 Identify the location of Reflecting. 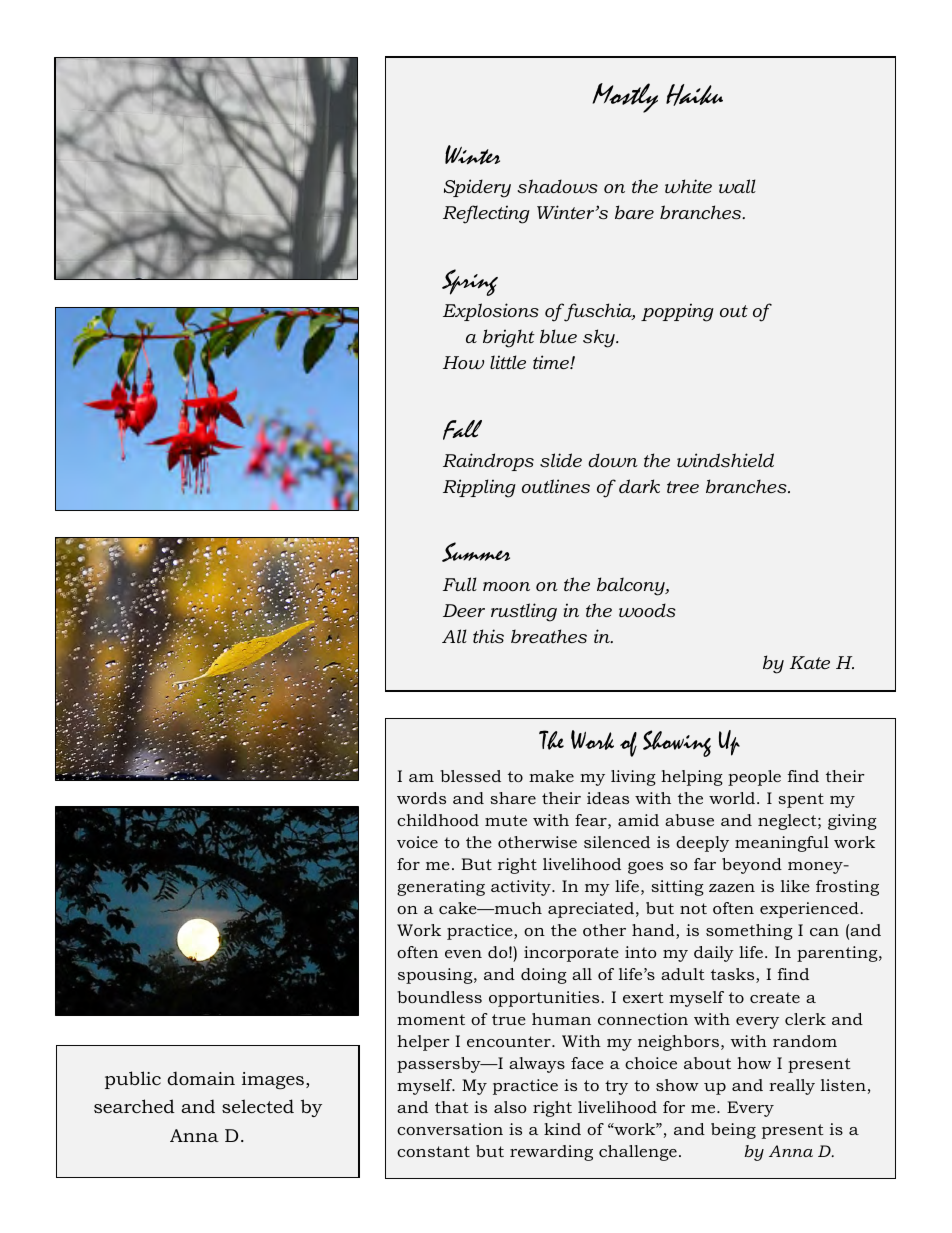
(486, 214).
